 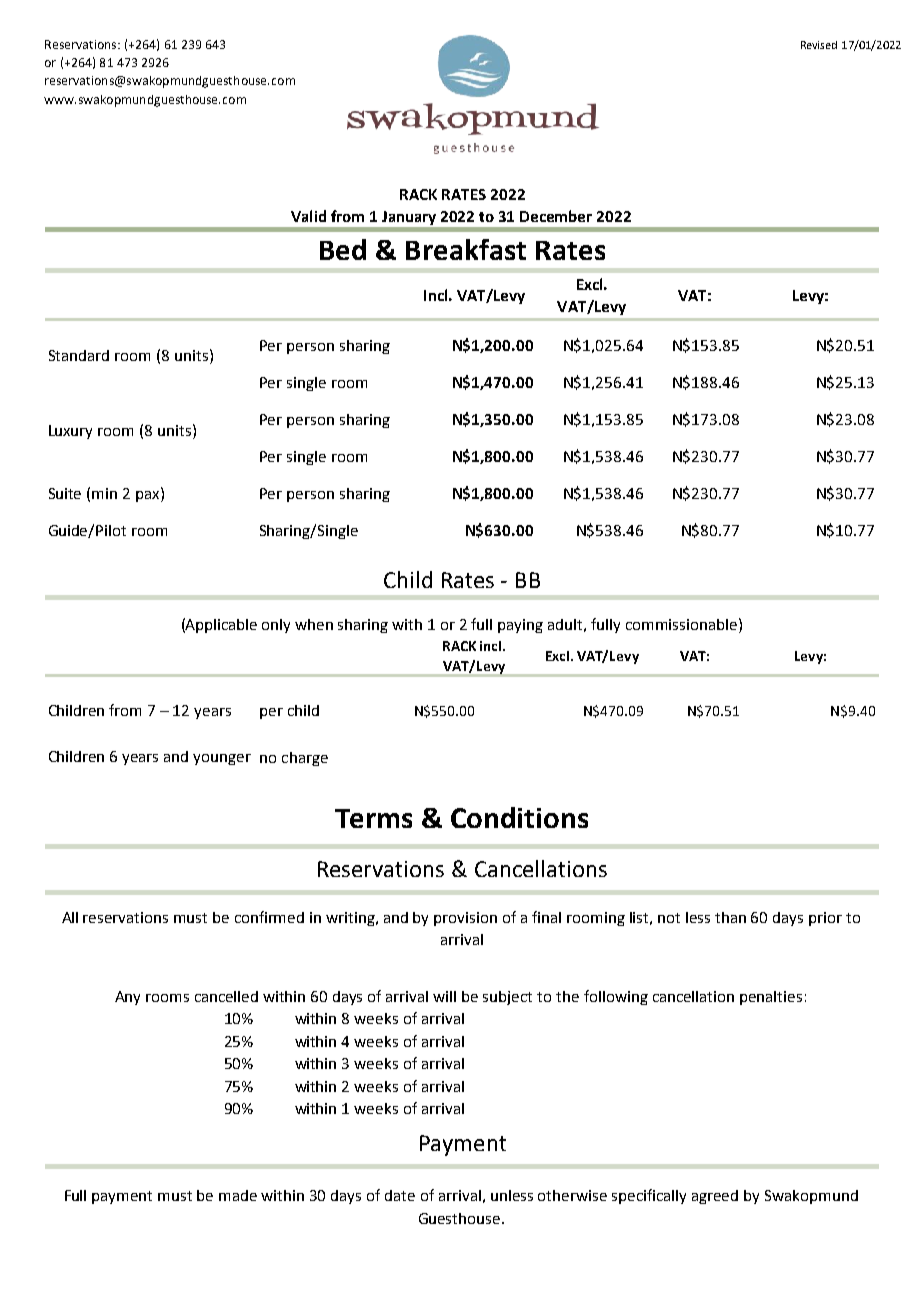 What do you see at coordinates (238, 1195) in the page?
I see `made` at bounding box center [238, 1195].
